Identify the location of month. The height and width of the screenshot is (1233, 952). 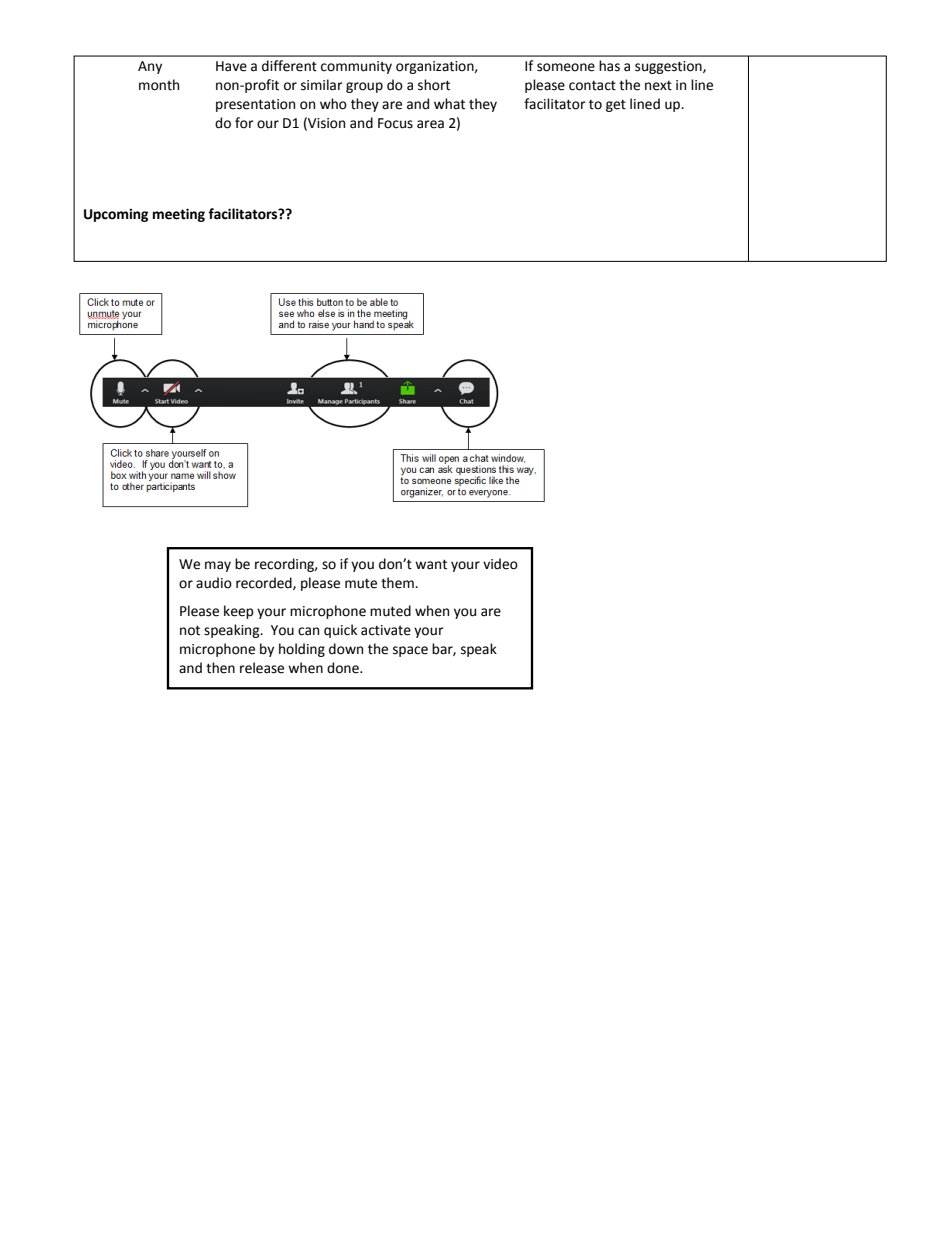
(159, 85).
